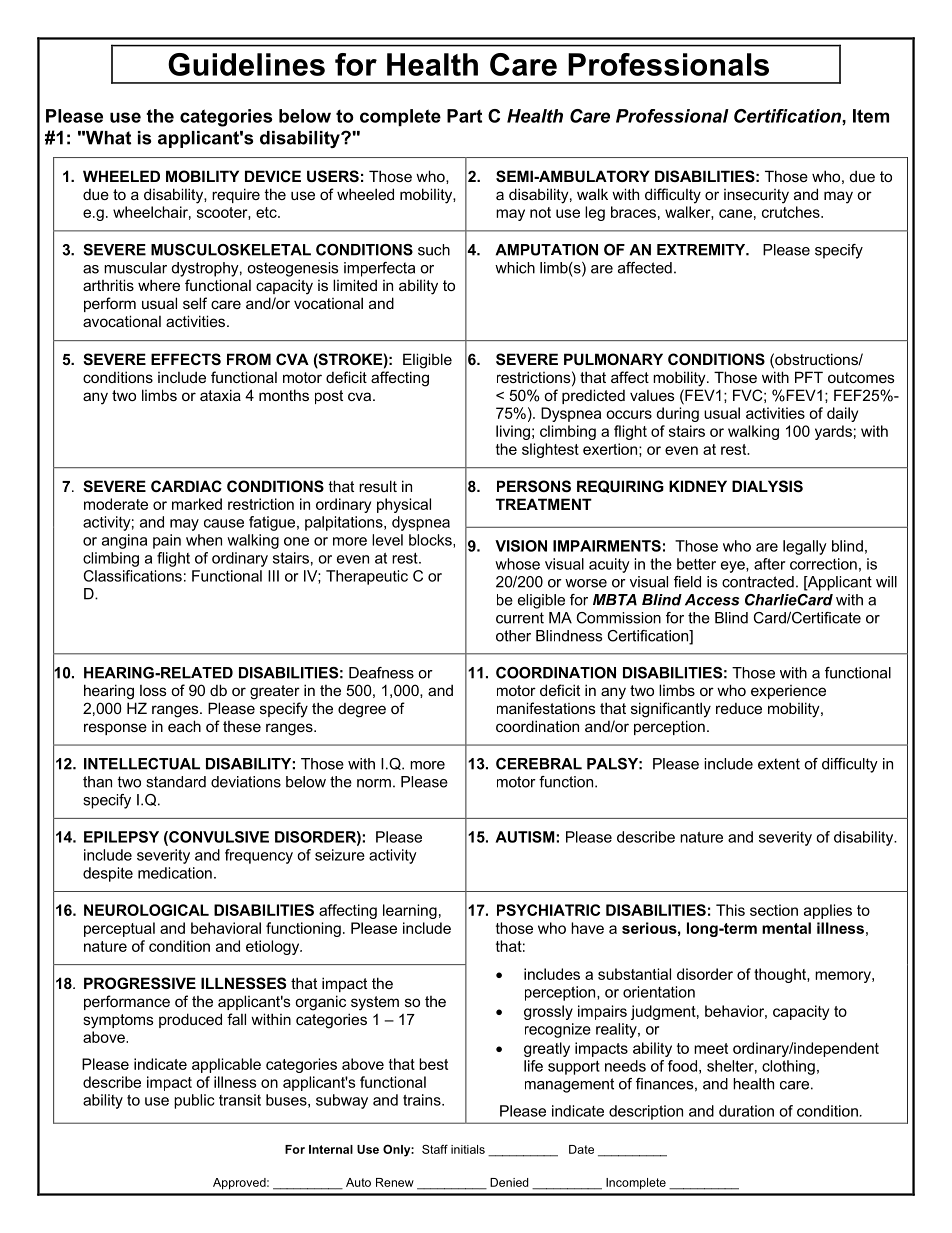 The height and width of the page is (1233, 952). I want to click on Item, so click(871, 116).
